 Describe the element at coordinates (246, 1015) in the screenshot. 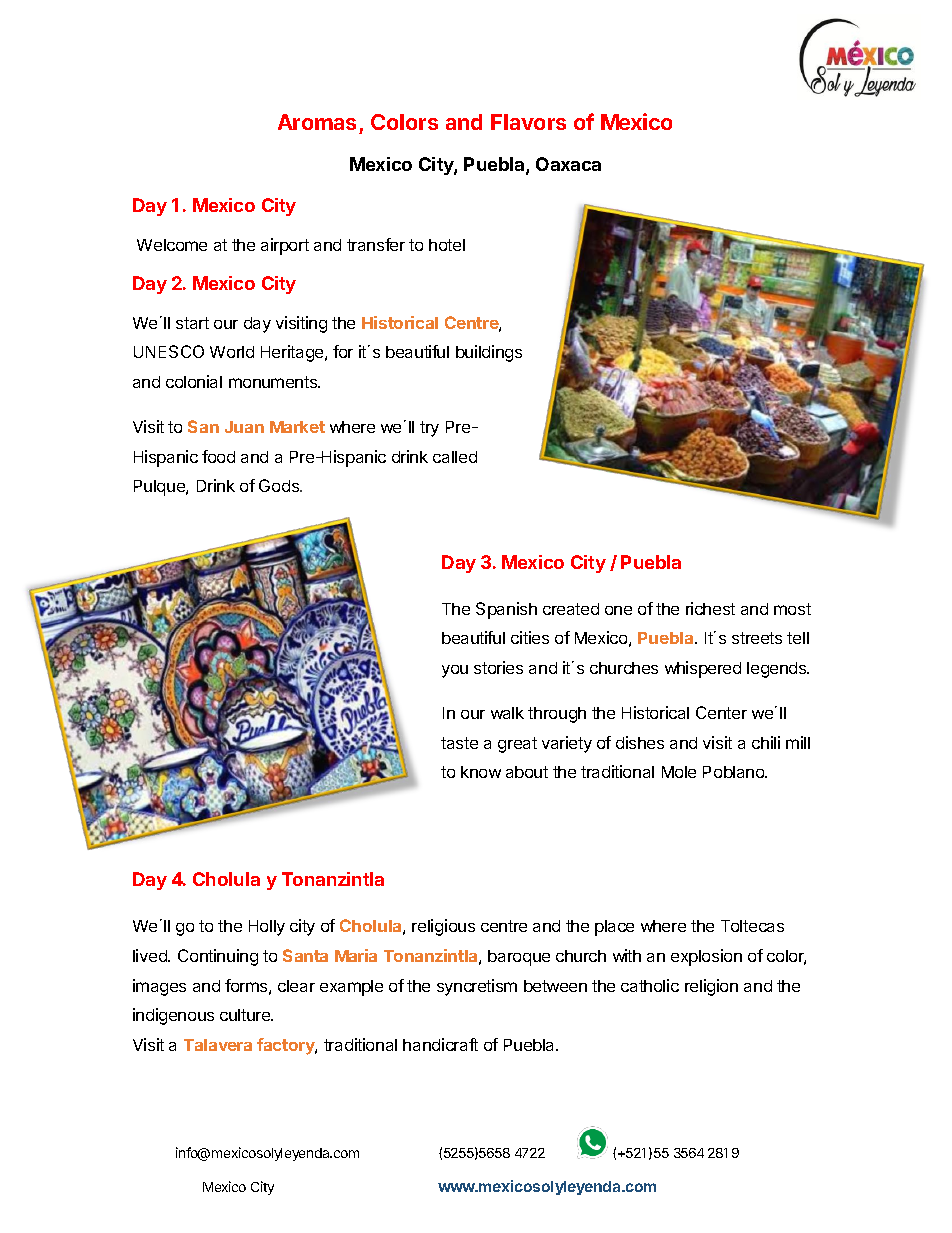

I see `culture` at that location.
